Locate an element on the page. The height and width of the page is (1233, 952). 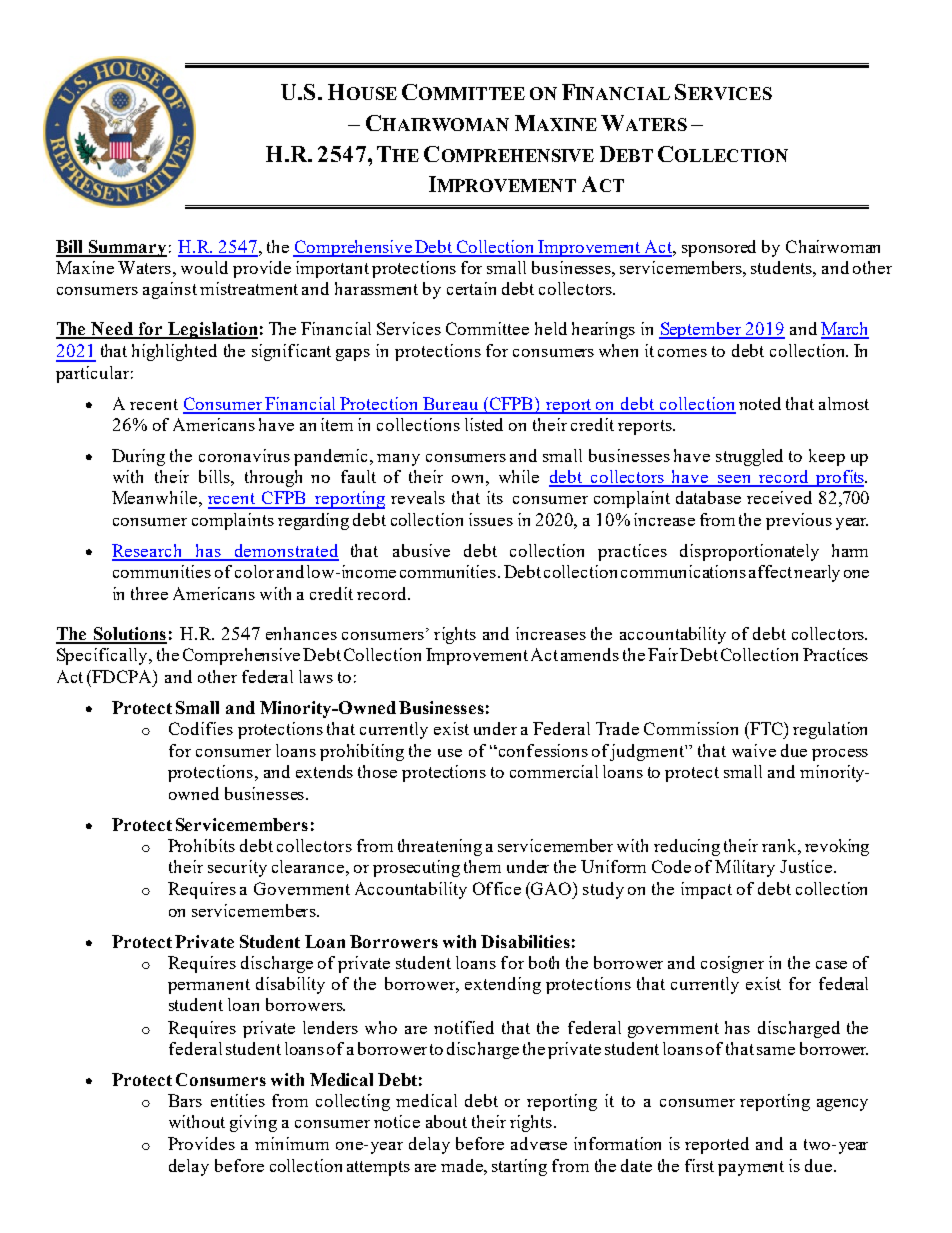
affect is located at coordinates (770, 571).
